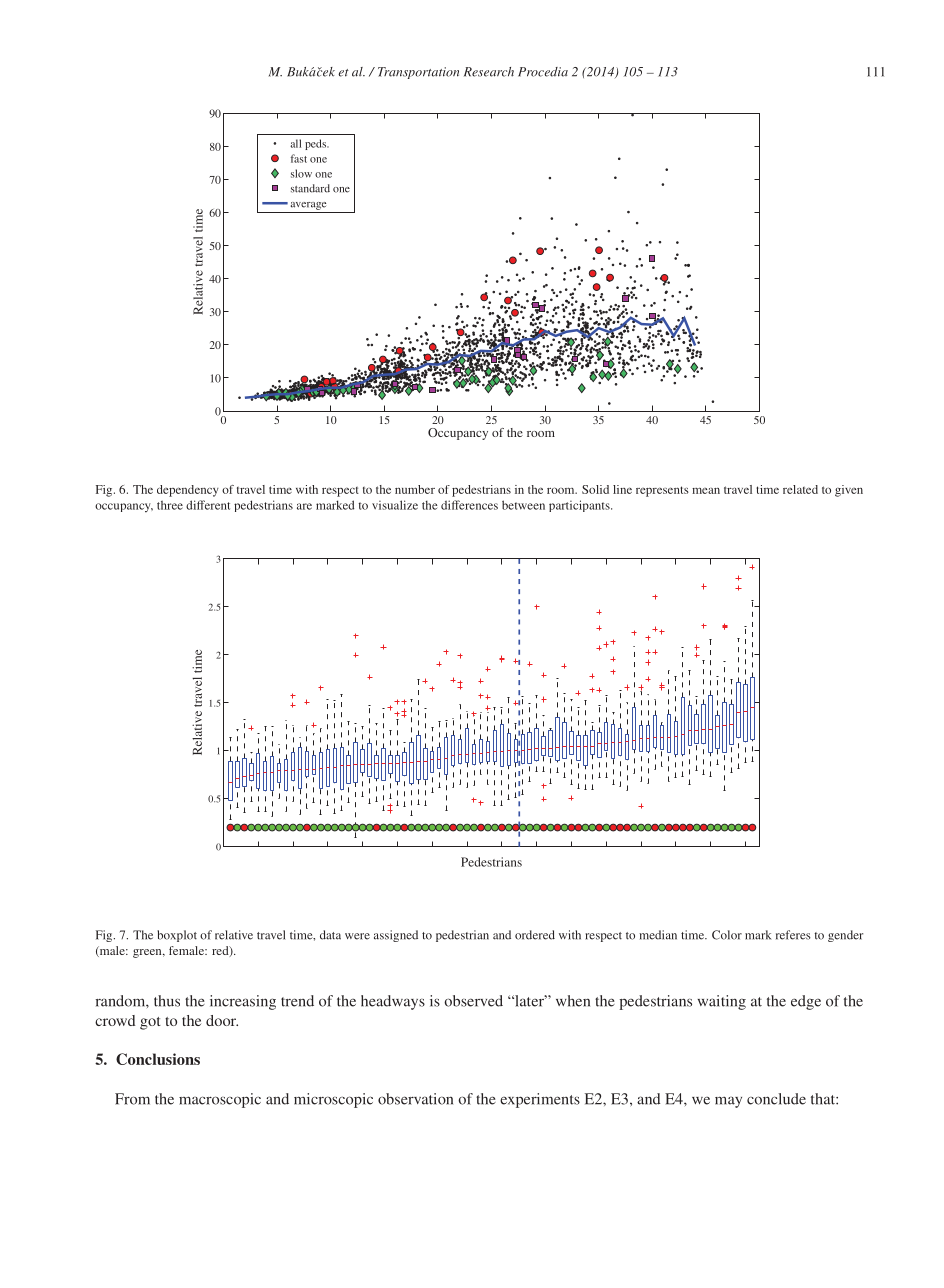 The height and width of the screenshot is (1288, 944). What do you see at coordinates (543, 72) in the screenshot?
I see `Procedia` at bounding box center [543, 72].
